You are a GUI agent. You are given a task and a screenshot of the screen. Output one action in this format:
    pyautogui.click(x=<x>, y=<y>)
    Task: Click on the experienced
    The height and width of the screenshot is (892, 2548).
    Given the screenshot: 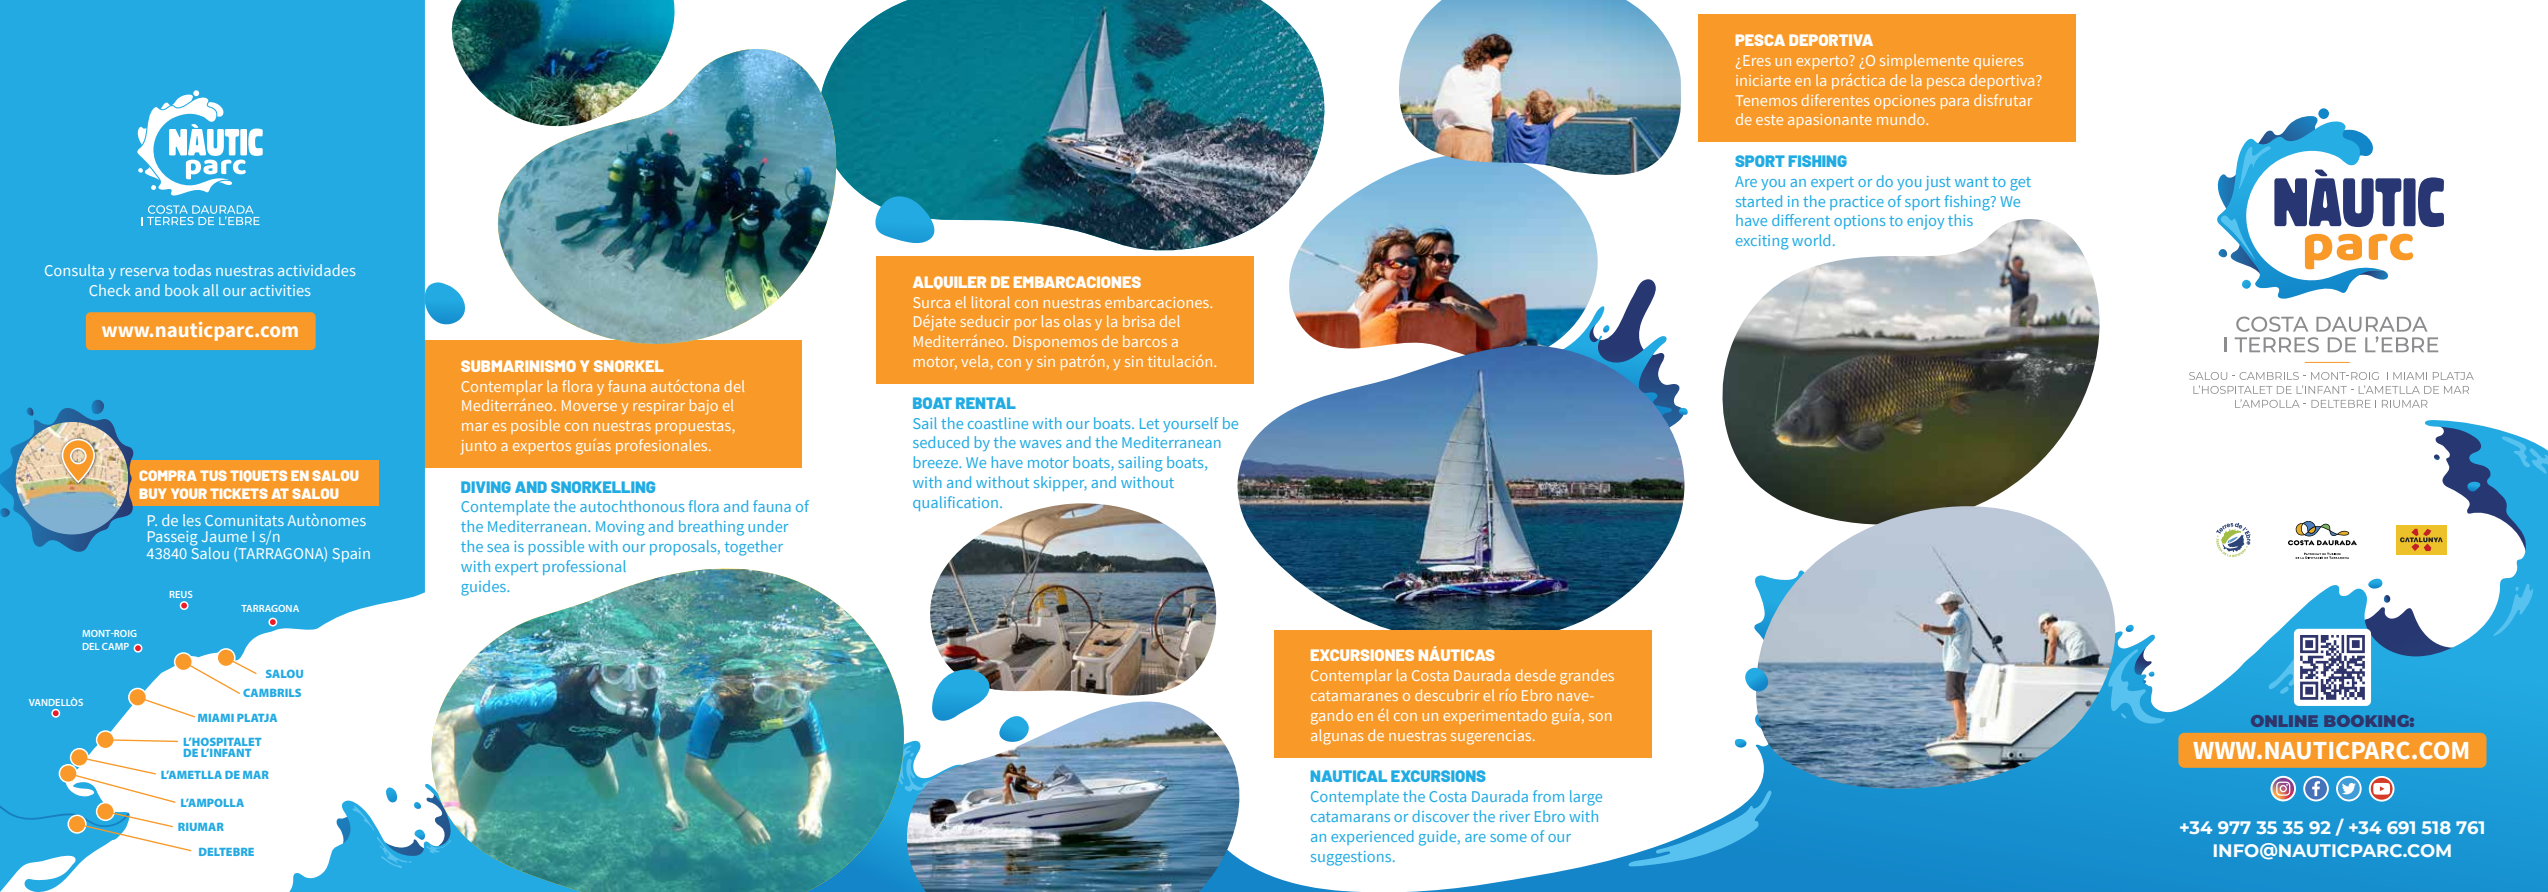 What is the action you would take?
    pyautogui.click(x=1372, y=837)
